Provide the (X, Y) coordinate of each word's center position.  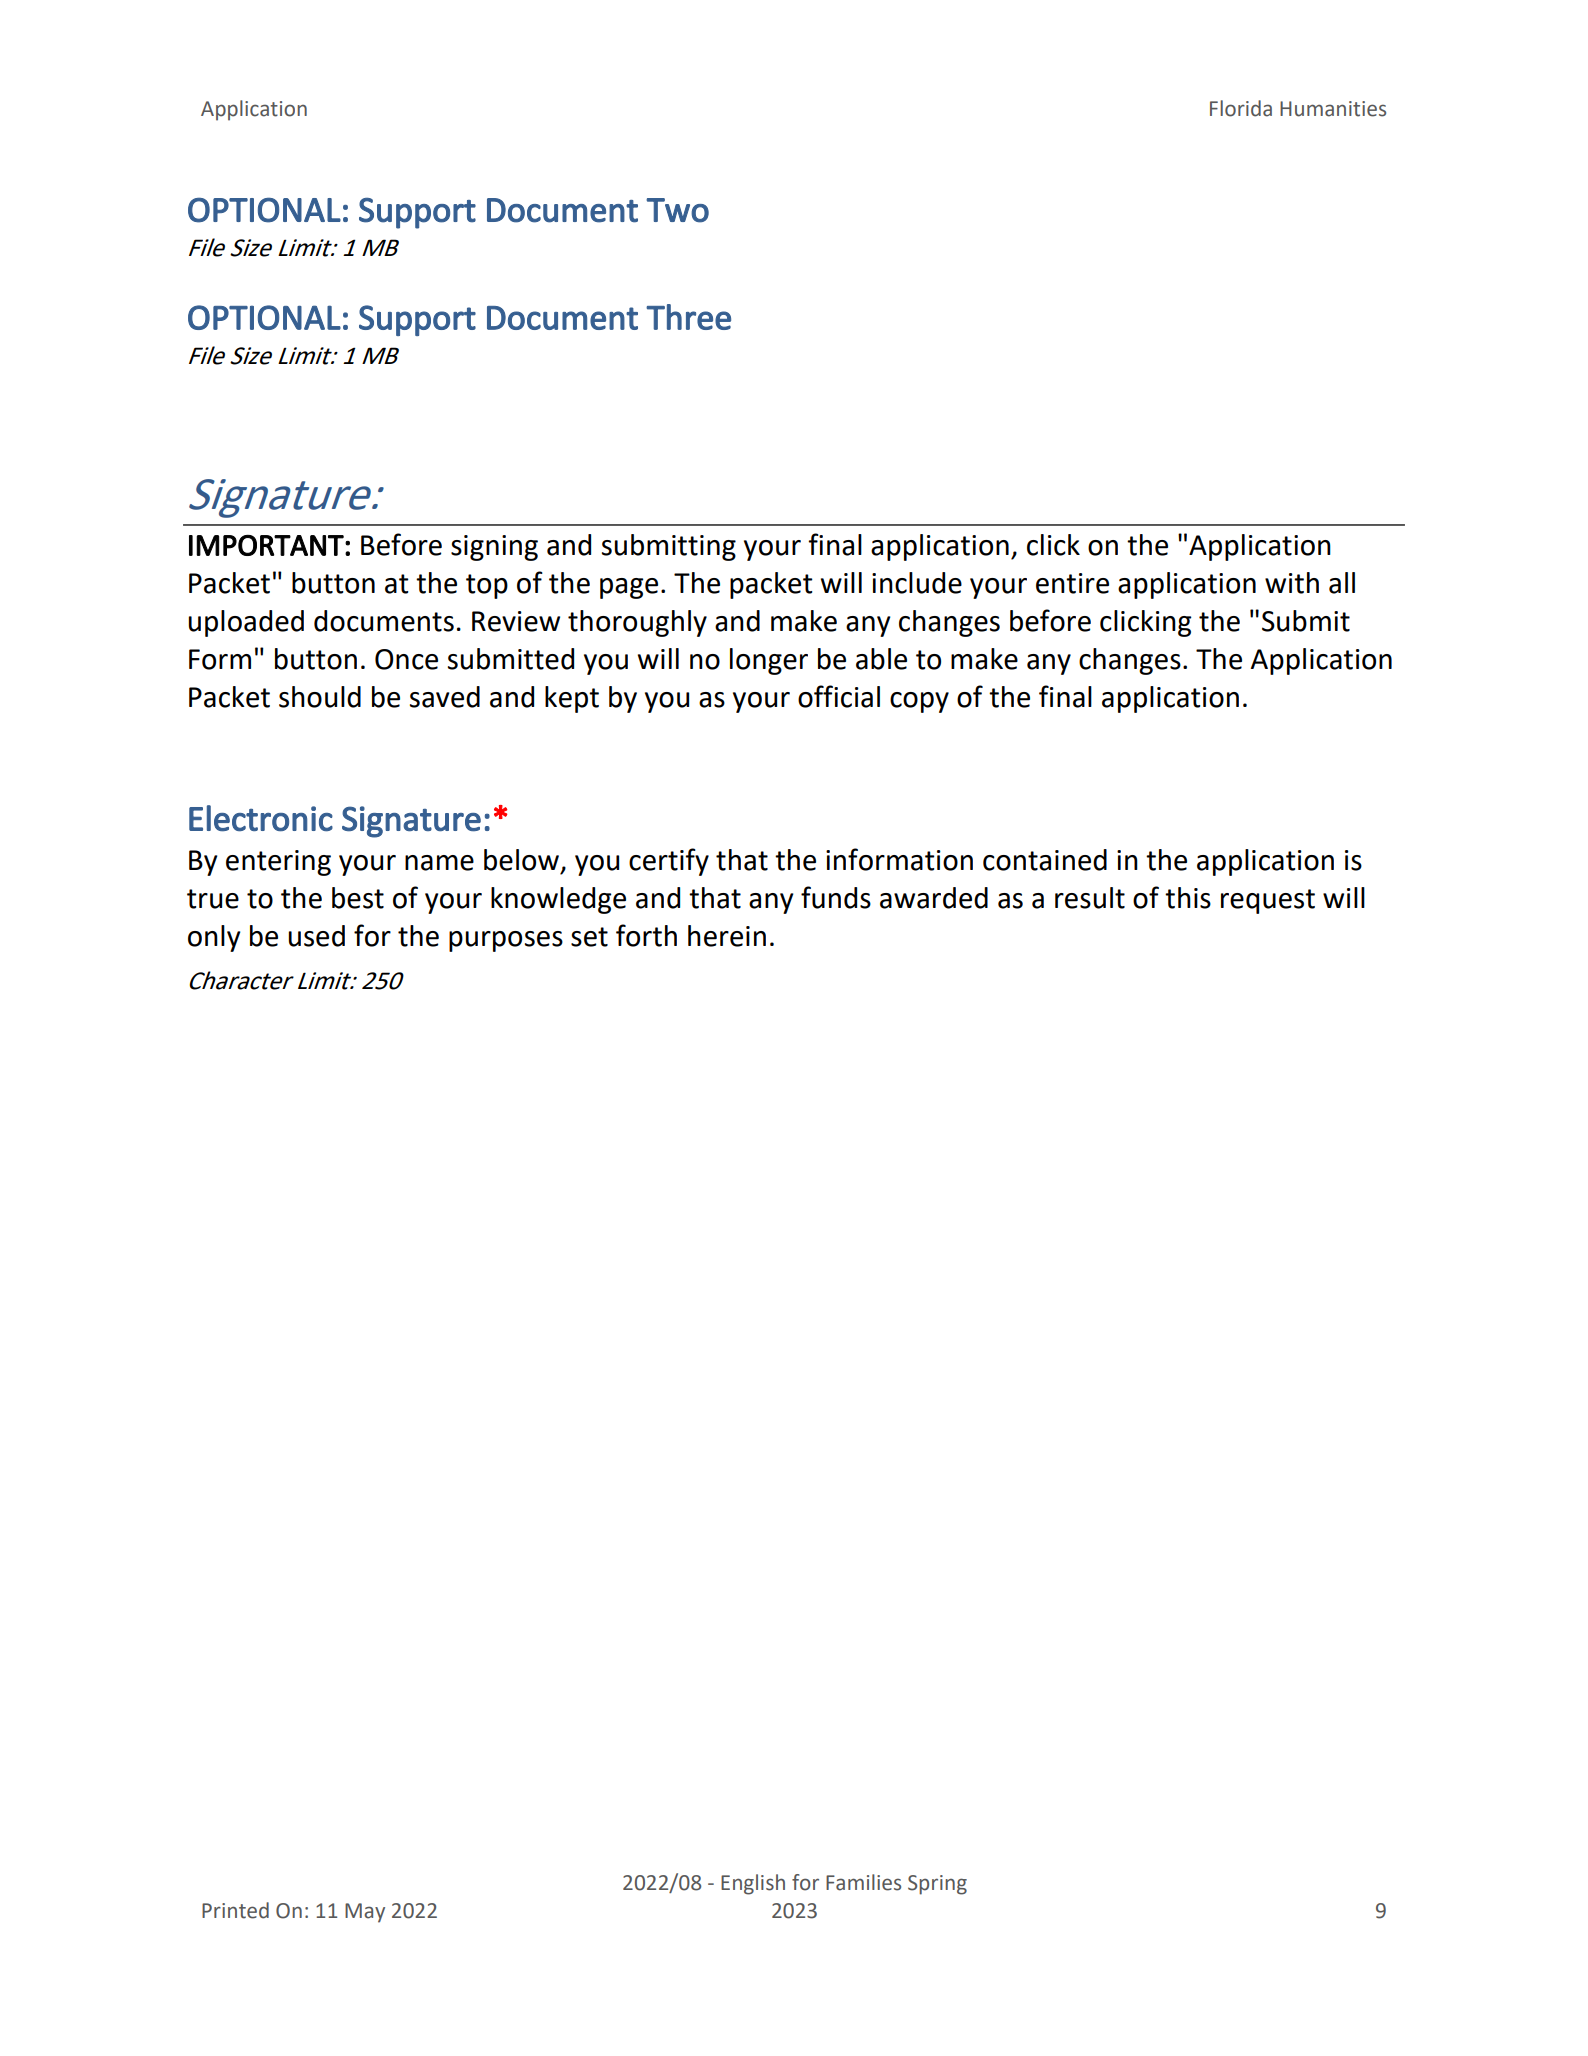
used (316, 936)
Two (677, 210)
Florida (1241, 108)
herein (727, 936)
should (320, 697)
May (365, 1913)
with (1292, 583)
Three (688, 317)
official (839, 696)
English (753, 1884)
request (1268, 901)
